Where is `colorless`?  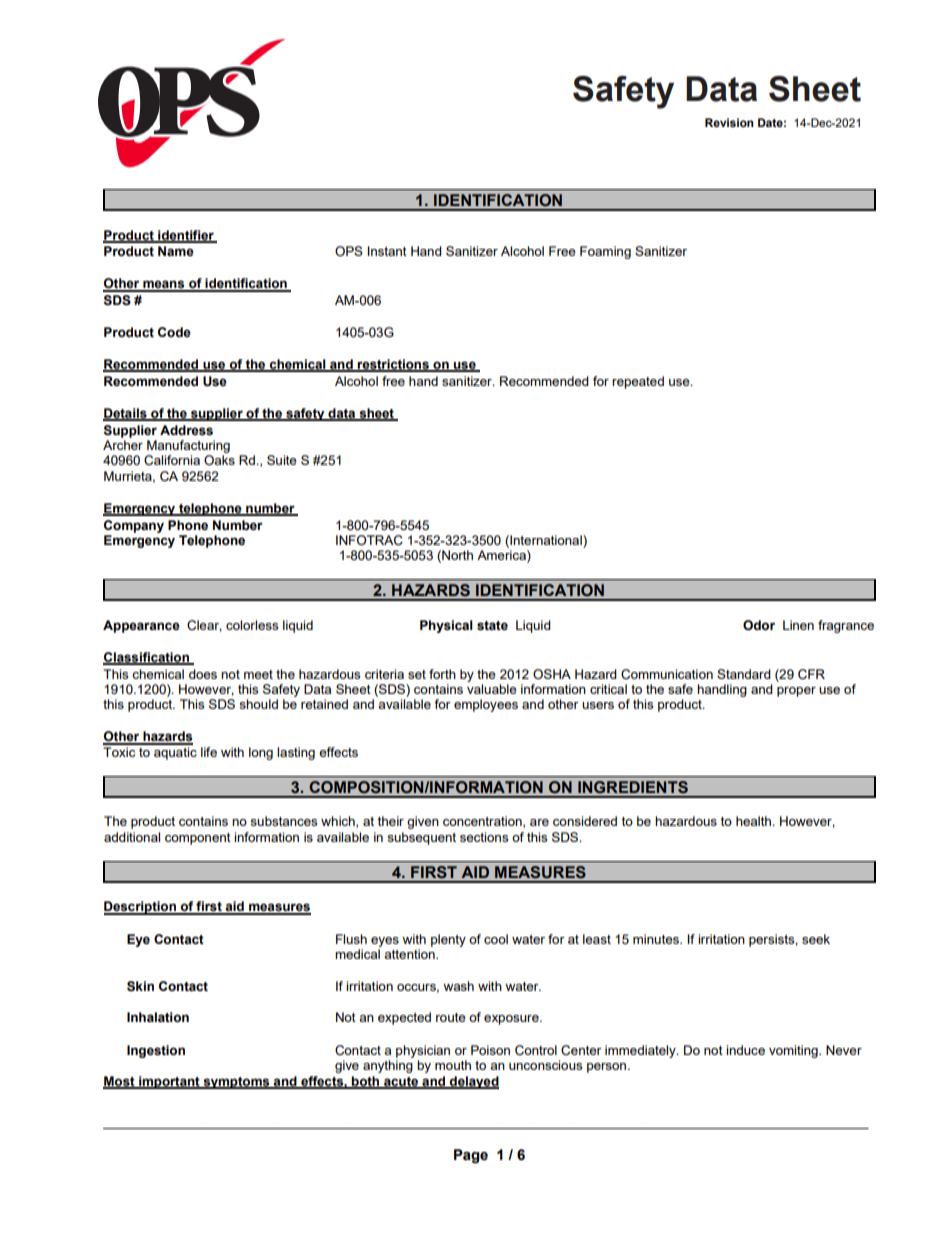 colorless is located at coordinates (252, 625).
